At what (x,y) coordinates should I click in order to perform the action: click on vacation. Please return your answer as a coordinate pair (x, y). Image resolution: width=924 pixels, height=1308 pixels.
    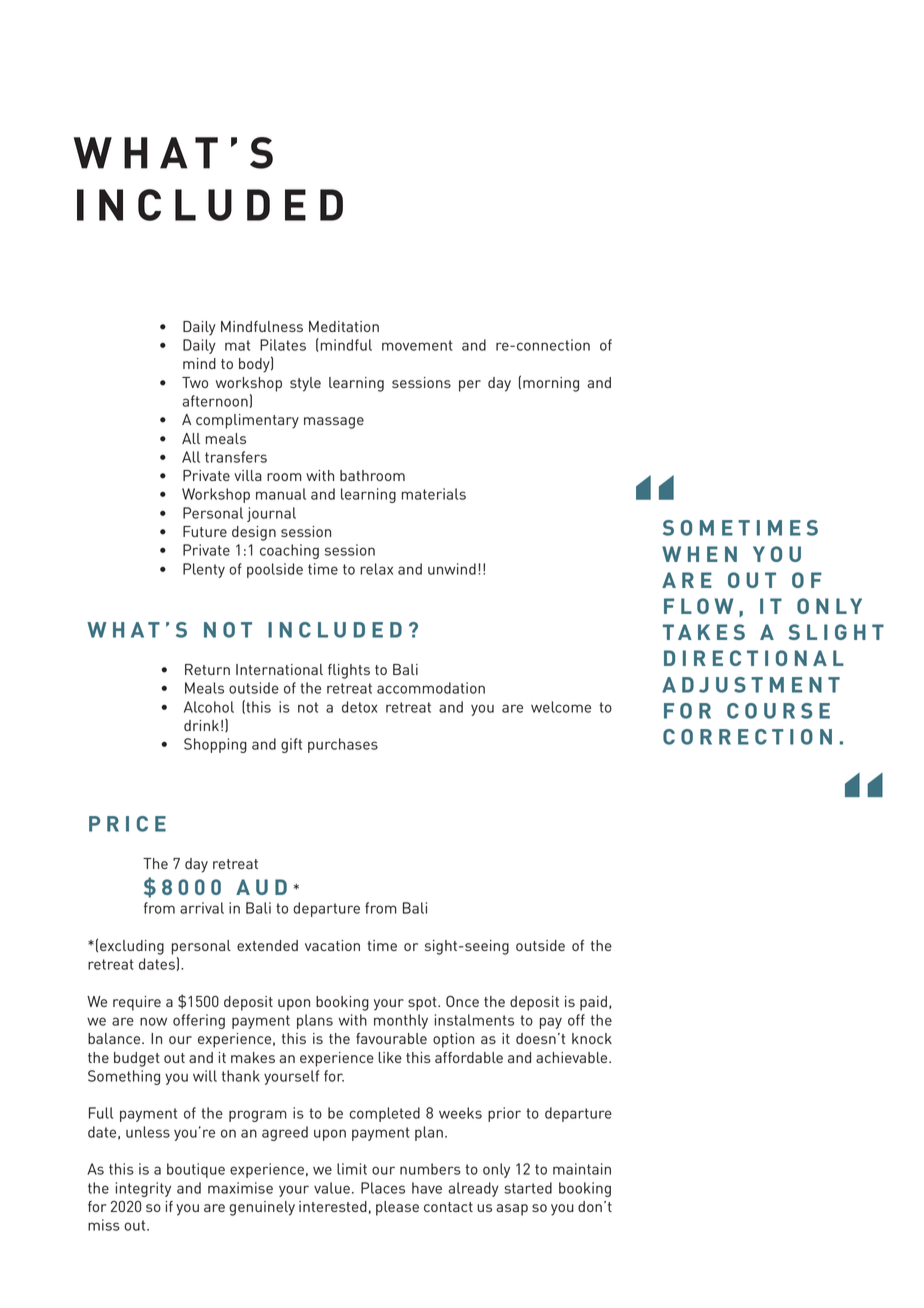
    Looking at the image, I should click on (332, 945).
